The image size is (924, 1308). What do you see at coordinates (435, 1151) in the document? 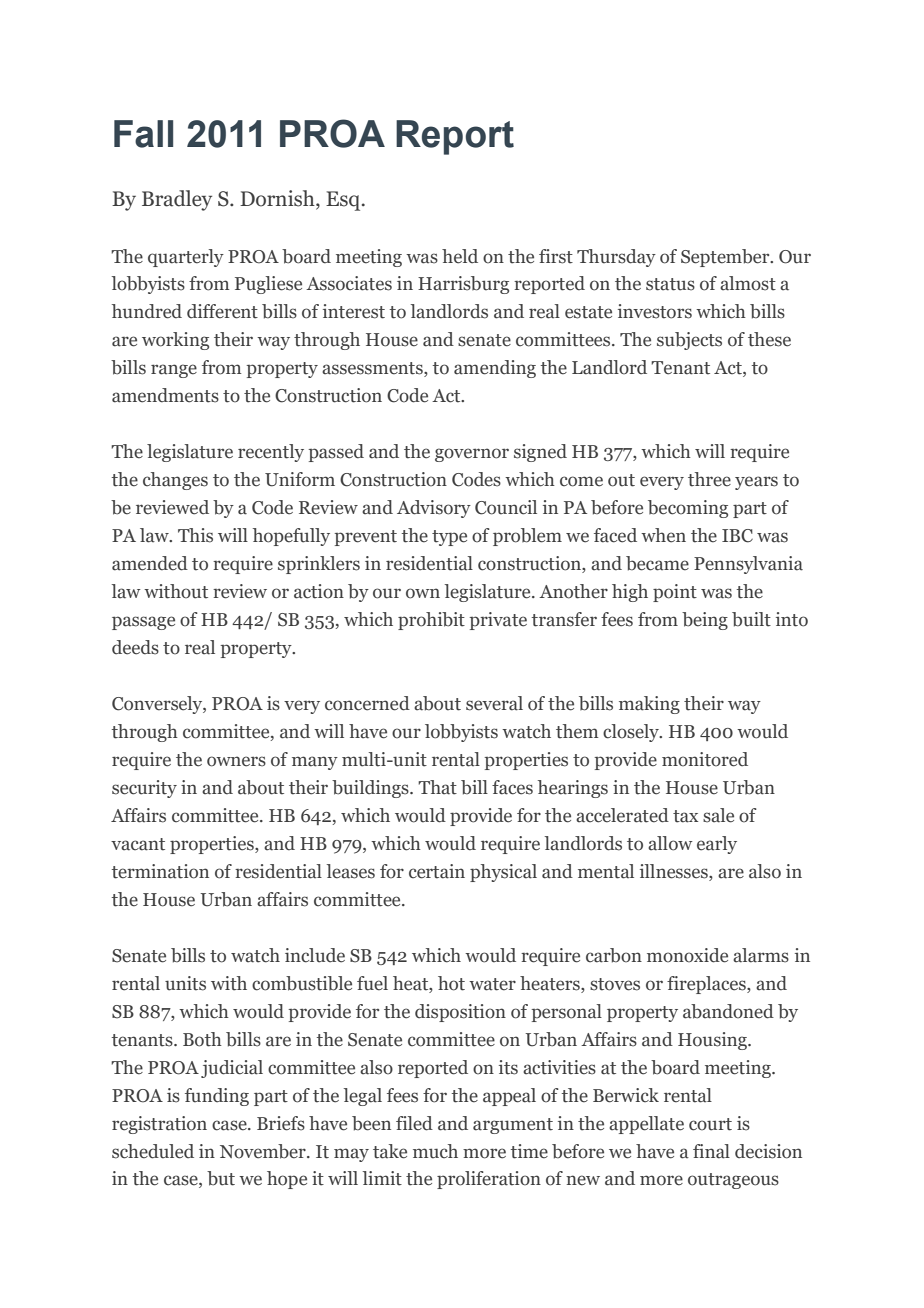
I see `much` at bounding box center [435, 1151].
